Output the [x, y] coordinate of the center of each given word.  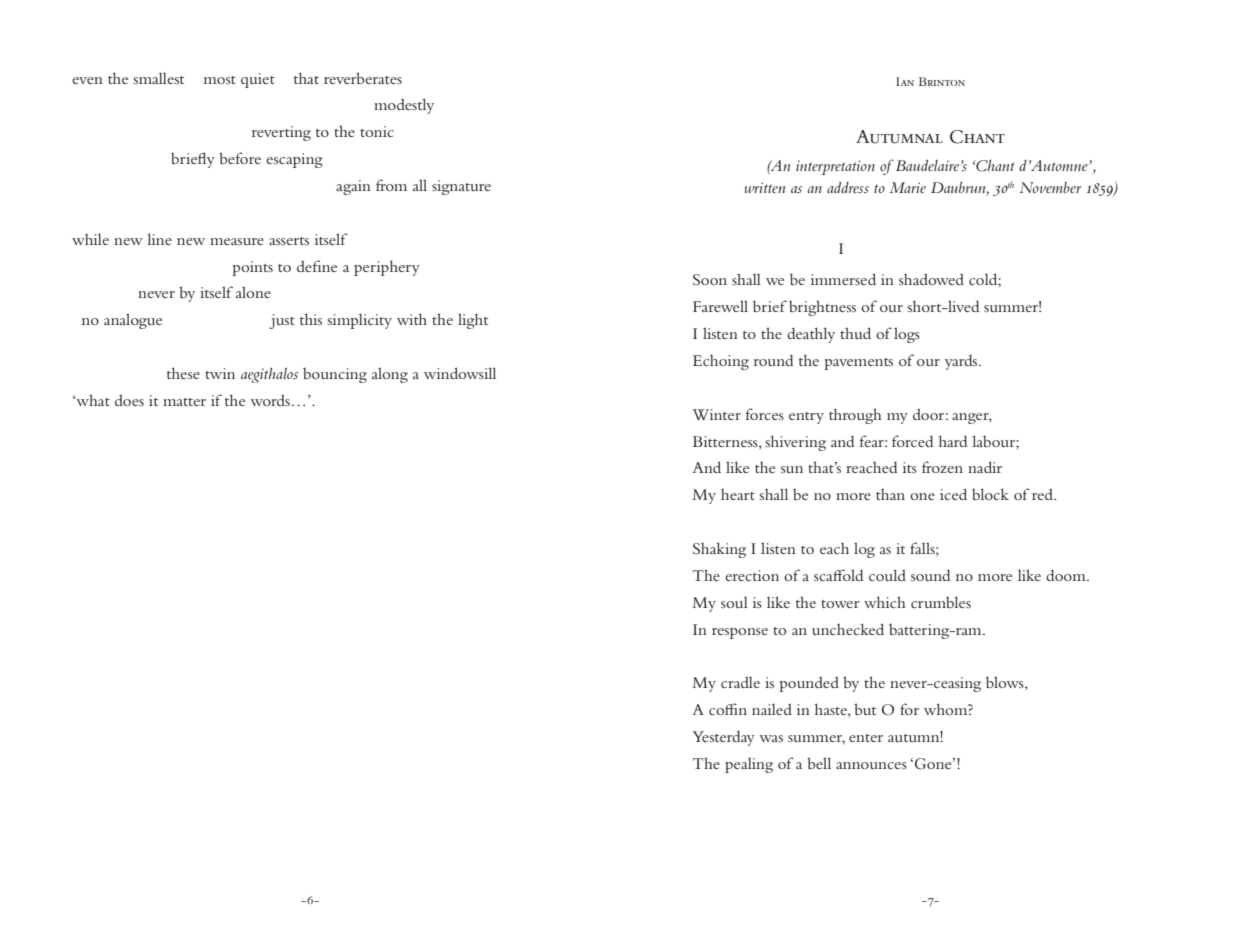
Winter [716, 414]
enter [866, 738]
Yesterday [723, 738]
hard [953, 441]
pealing [749, 765]
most [220, 80]
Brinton [942, 81]
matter [184, 402]
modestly [404, 106]
